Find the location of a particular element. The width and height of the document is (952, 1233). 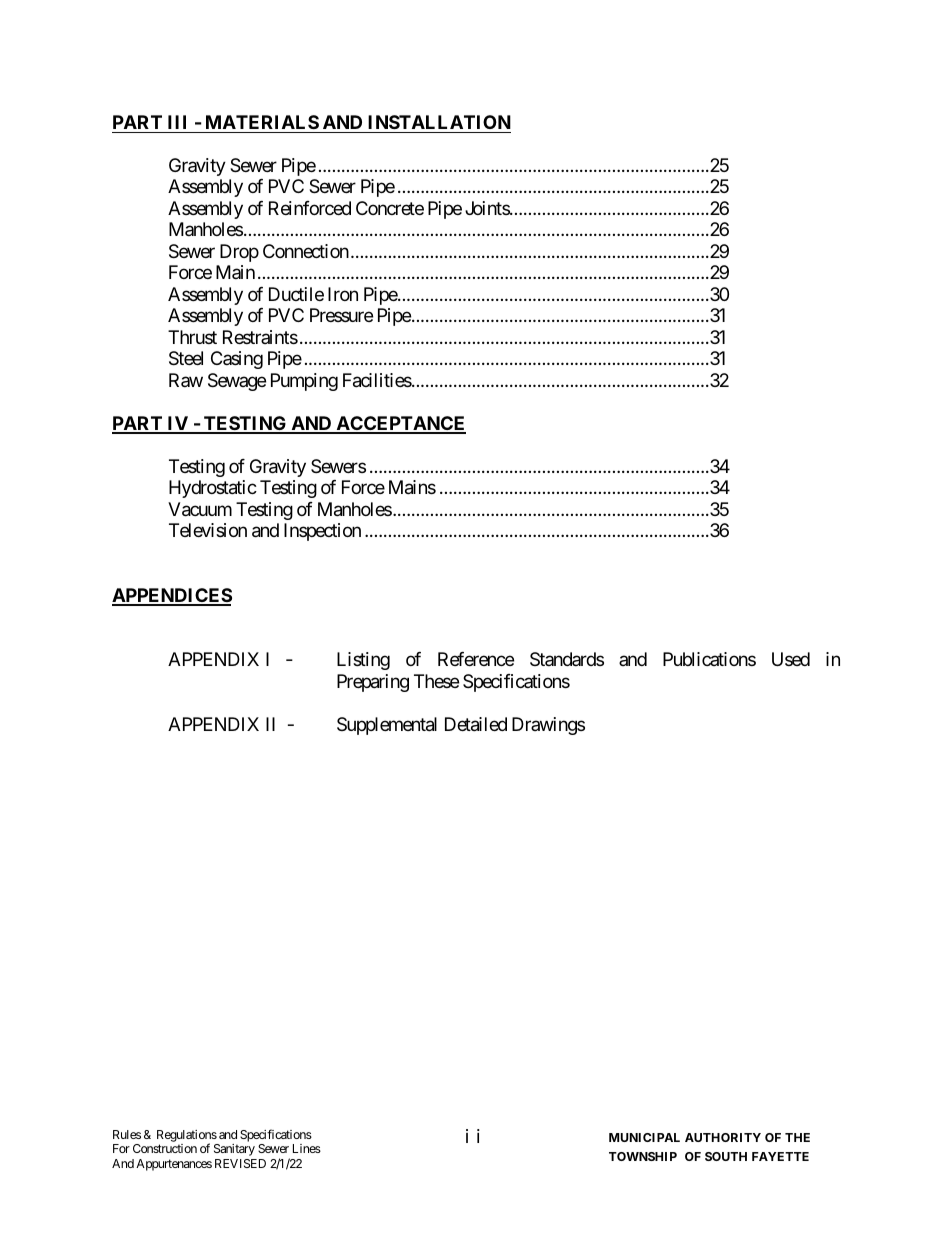

MUNICIPAL is located at coordinates (644, 1137).
